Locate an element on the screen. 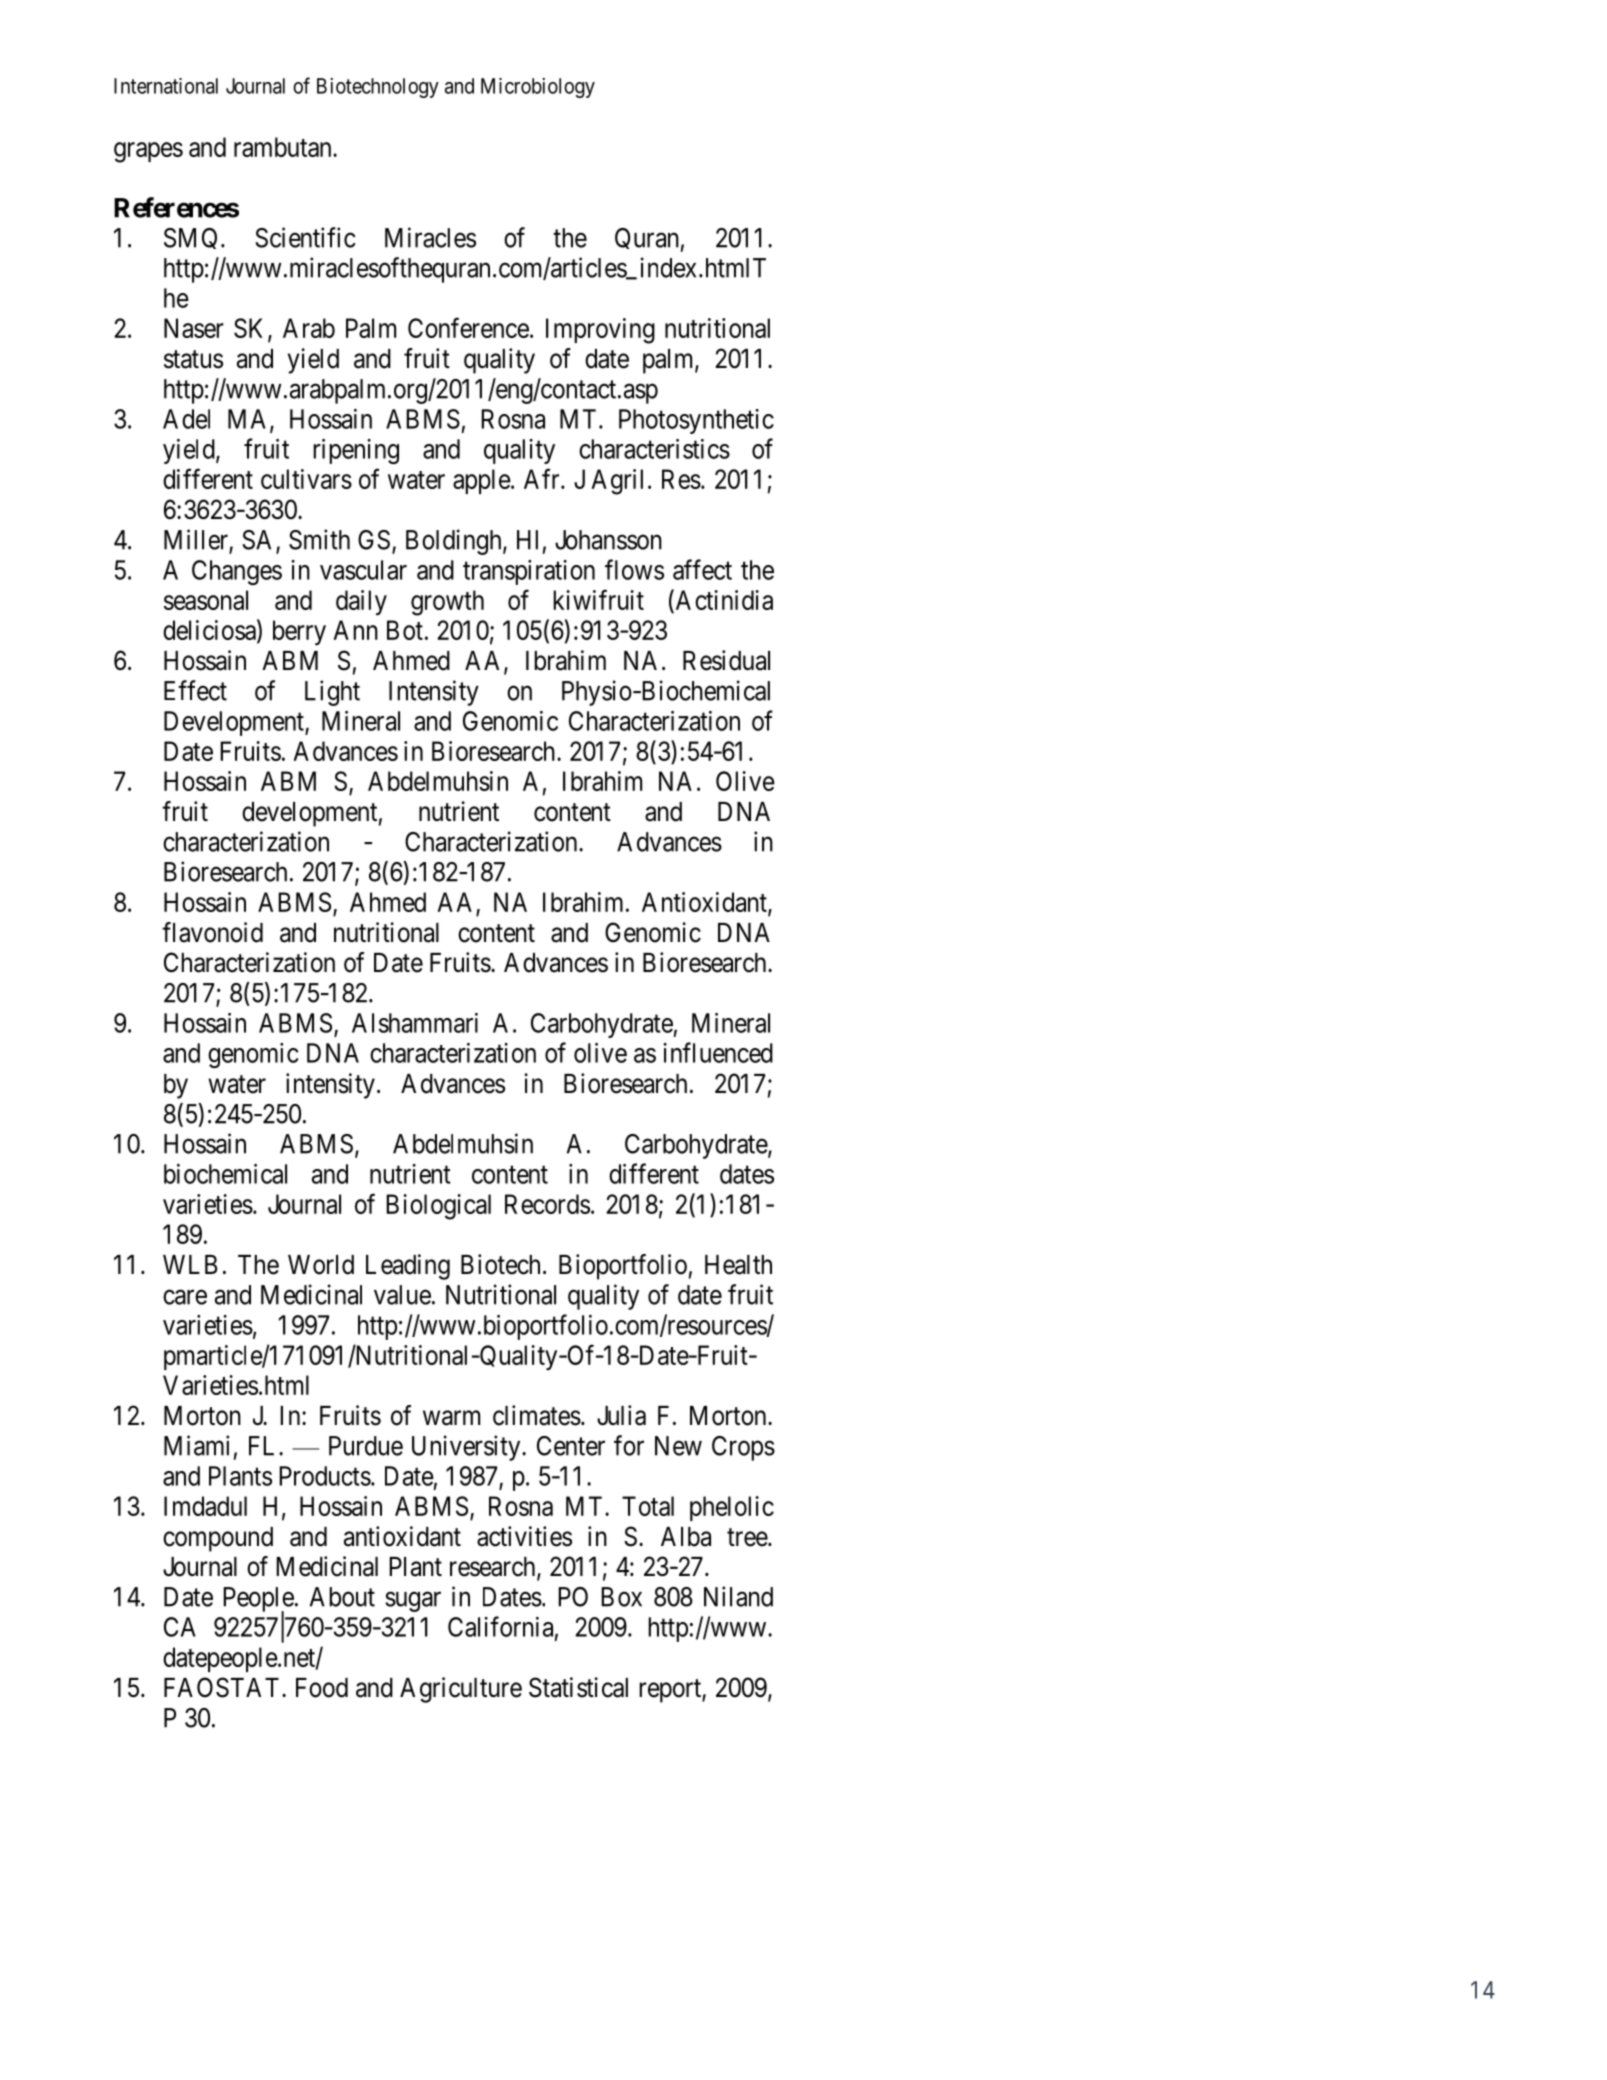 This screenshot has width=1607, height=2080. Agriculture is located at coordinates (461, 1690).
